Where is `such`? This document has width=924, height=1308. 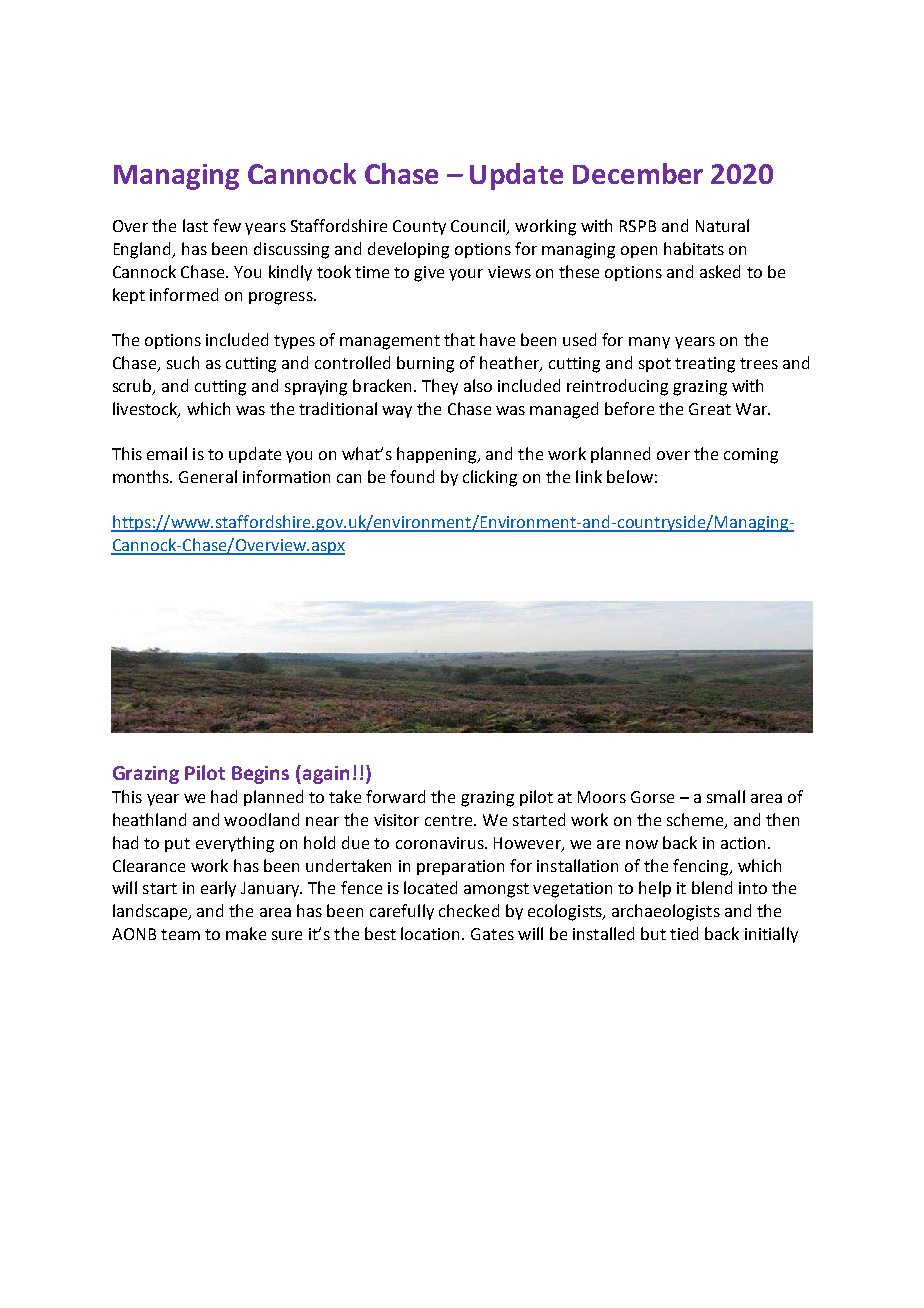
such is located at coordinates (183, 362).
